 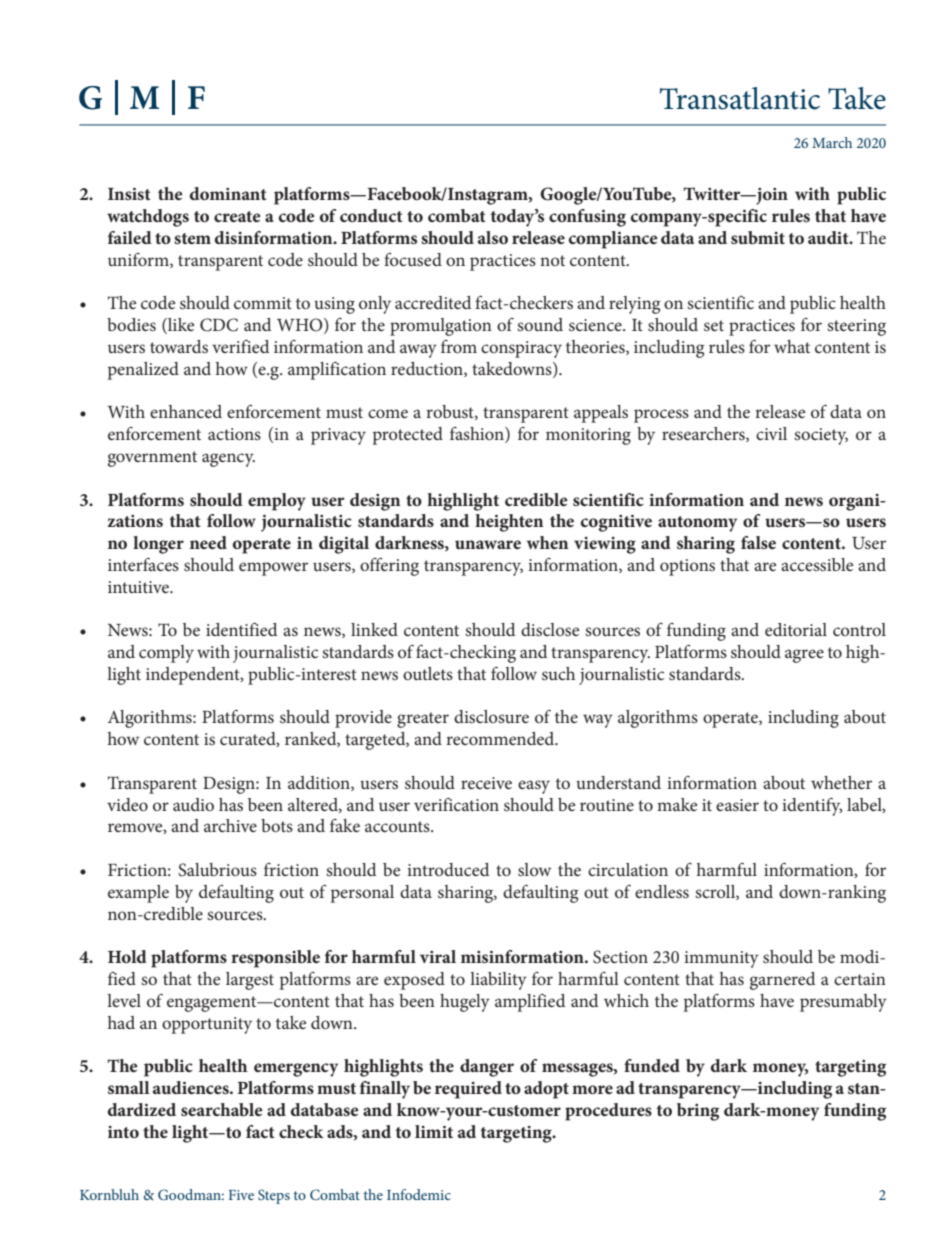 What do you see at coordinates (241, 1195) in the screenshot?
I see `Five` at bounding box center [241, 1195].
